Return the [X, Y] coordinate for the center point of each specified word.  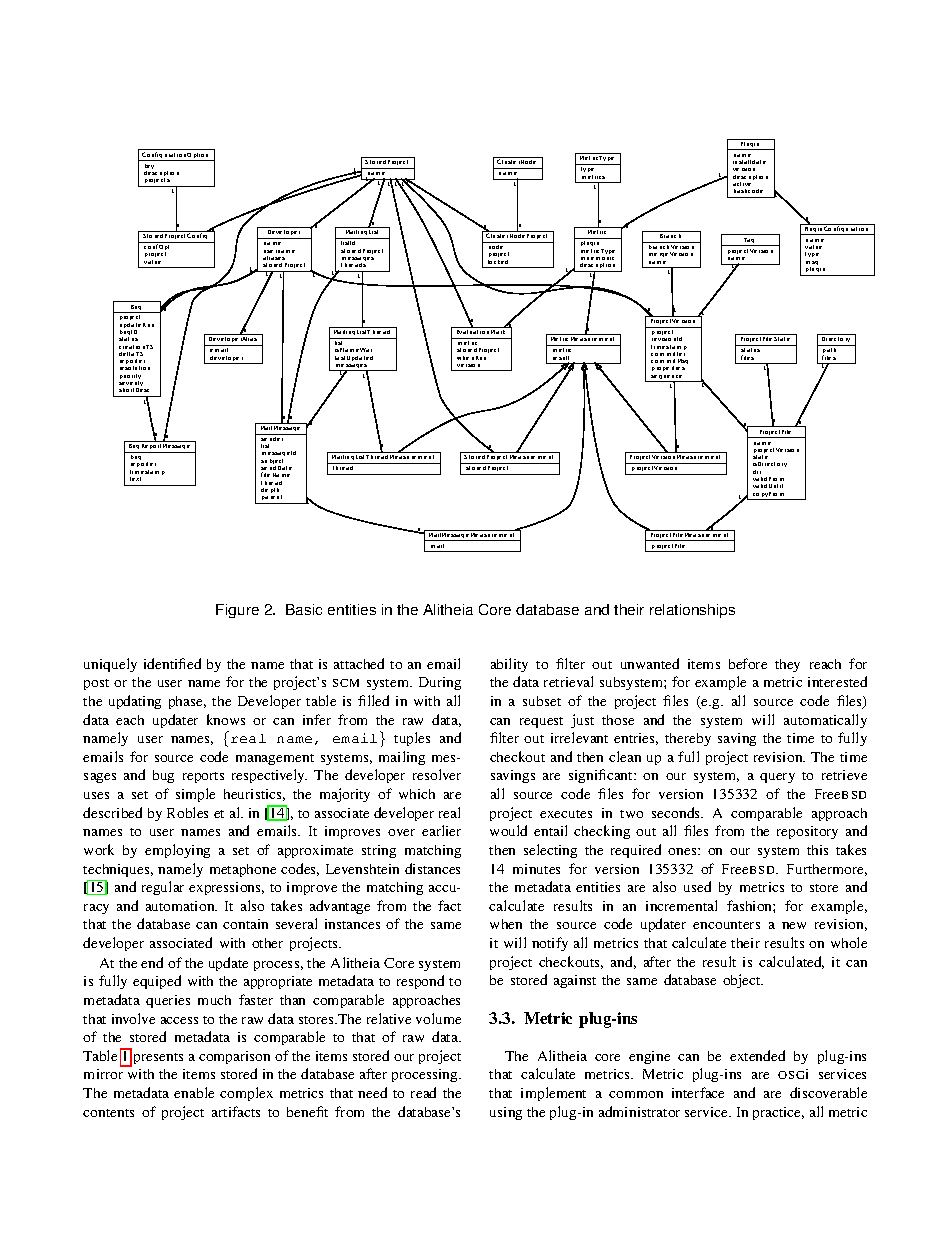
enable [194, 1092]
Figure [237, 611]
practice [778, 1113]
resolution [135, 368]
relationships [692, 611]
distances [432, 868]
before [748, 663]
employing [177, 851]
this [817, 850]
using [506, 1113]
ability [509, 665]
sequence [668, 378]
